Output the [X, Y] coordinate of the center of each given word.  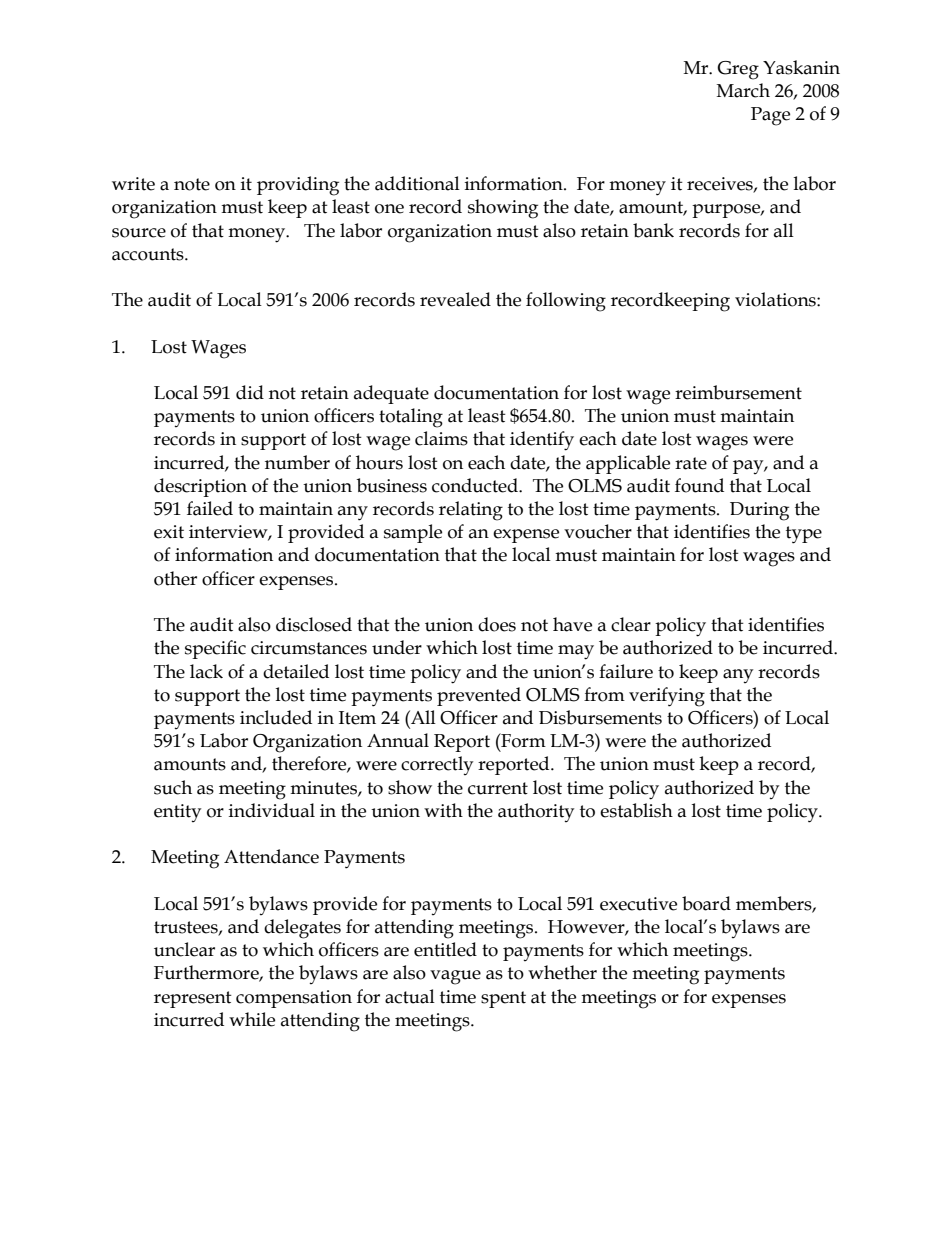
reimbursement [738, 392]
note [192, 184]
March [743, 90]
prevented [479, 696]
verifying [667, 697]
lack [206, 671]
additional [417, 183]
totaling [411, 418]
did [250, 392]
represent [193, 999]
